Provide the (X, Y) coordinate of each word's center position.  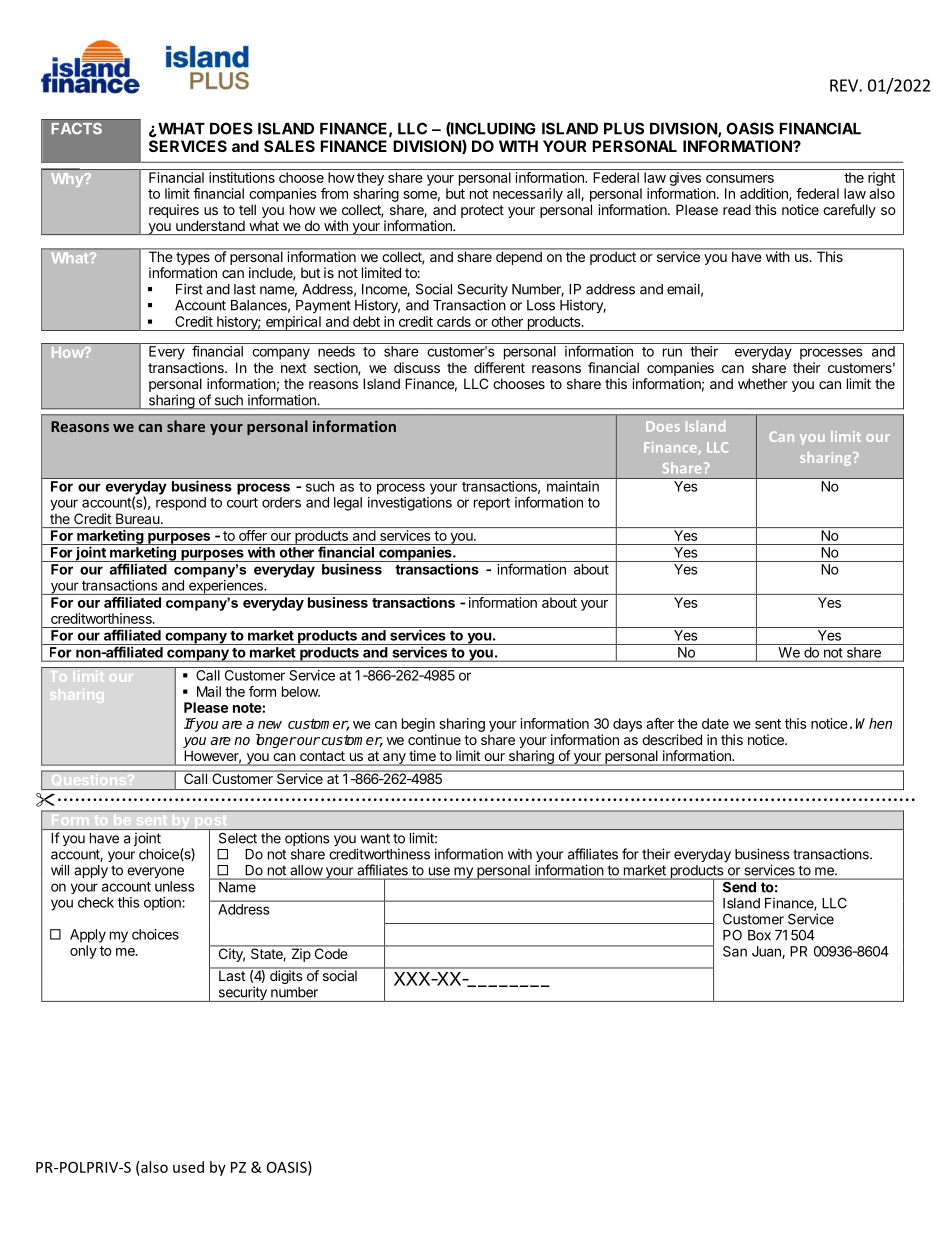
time (422, 755)
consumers (740, 179)
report (492, 504)
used (188, 1167)
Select (238, 838)
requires (174, 211)
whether (763, 383)
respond (181, 504)
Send (739, 886)
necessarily (528, 195)
